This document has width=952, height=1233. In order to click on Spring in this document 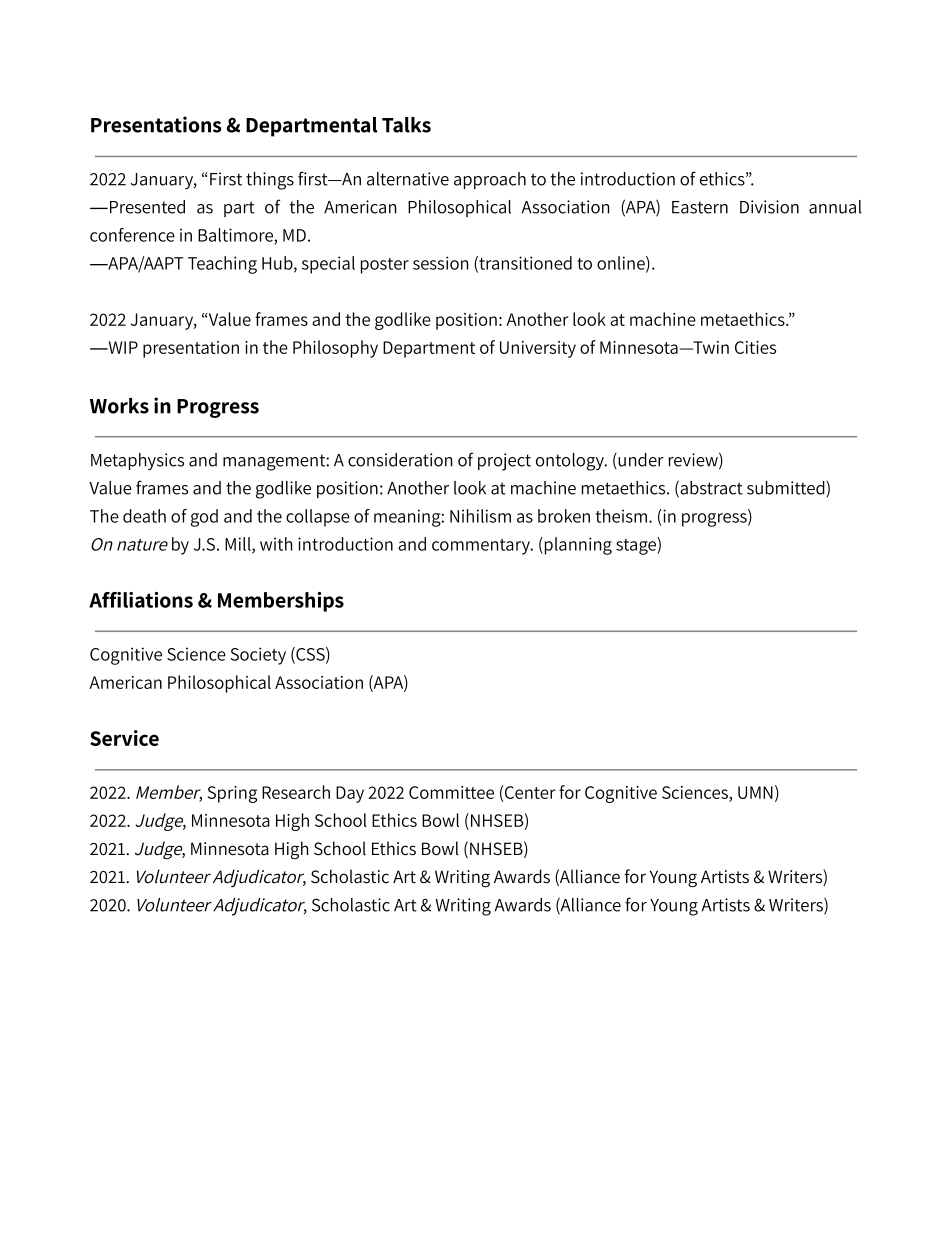, I will do `click(232, 794)`.
